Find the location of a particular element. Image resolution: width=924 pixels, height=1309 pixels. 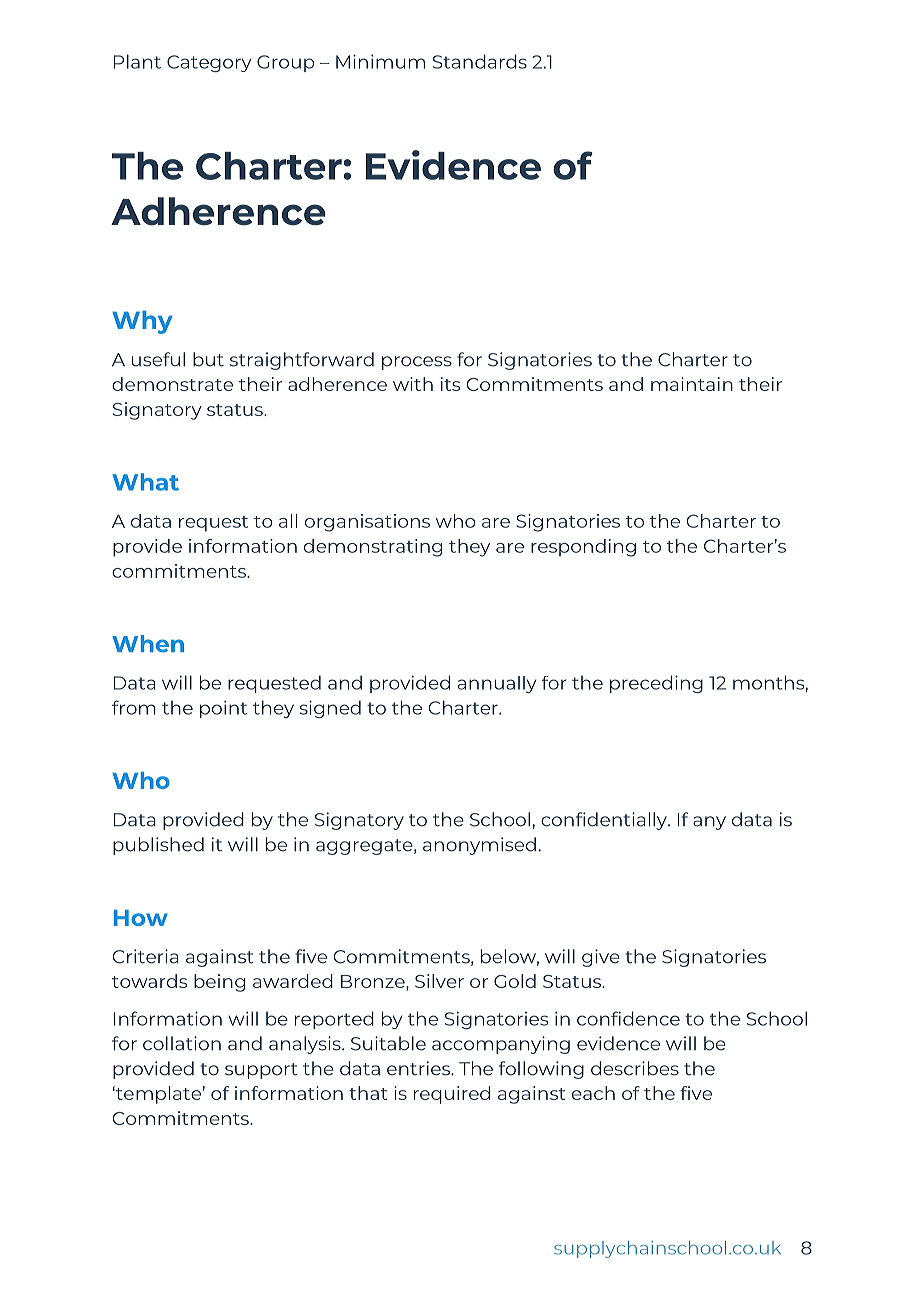

demonstrating is located at coordinates (373, 548).
